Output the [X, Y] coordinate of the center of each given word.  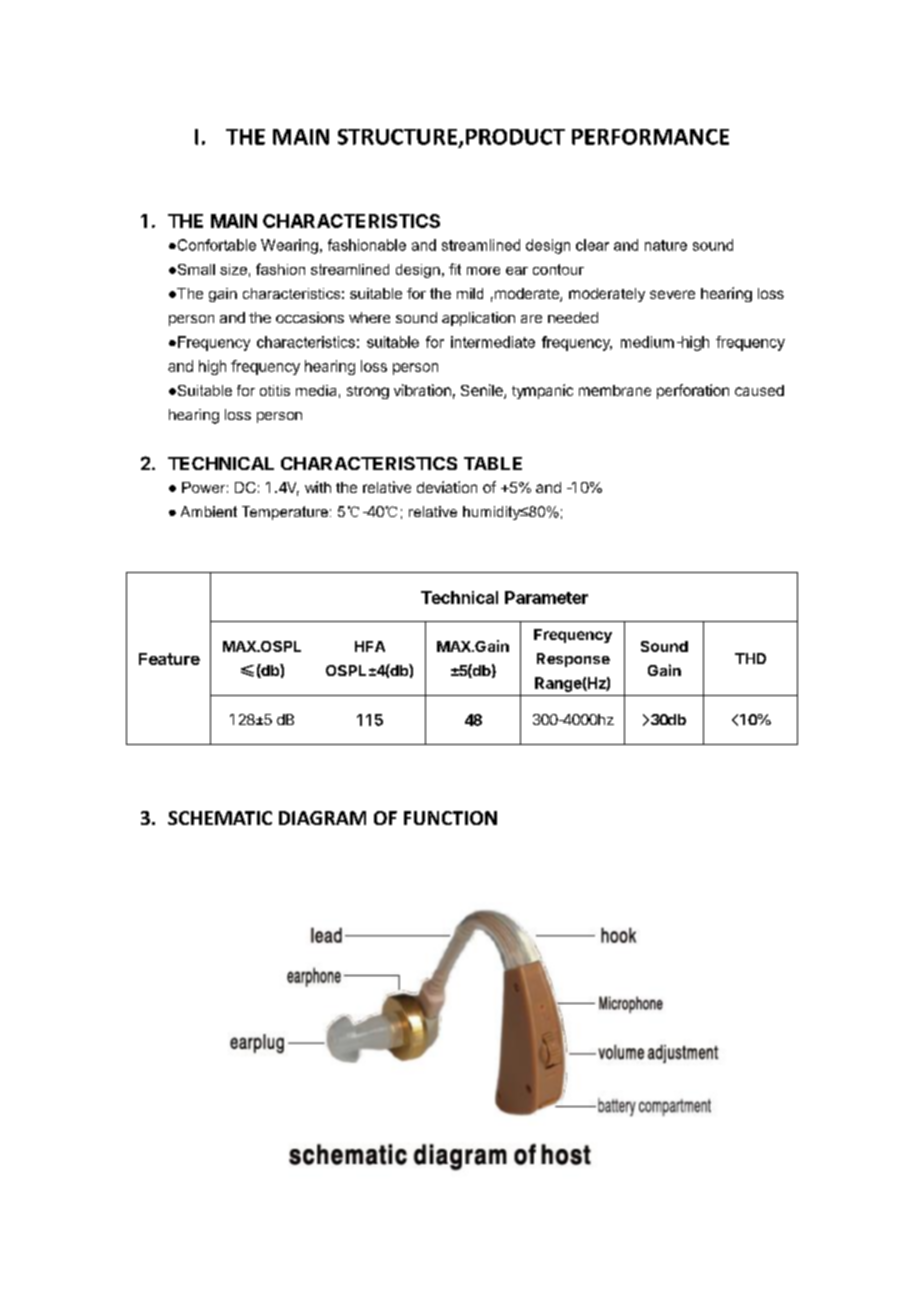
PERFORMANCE [650, 137]
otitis [275, 390]
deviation [447, 487]
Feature [169, 659]
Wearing [289, 246]
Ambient [209, 511]
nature [666, 245]
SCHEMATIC [220, 818]
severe [672, 294]
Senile [483, 391]
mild [470, 293]
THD [750, 658]
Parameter [546, 597]
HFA [370, 646]
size [233, 269]
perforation [693, 391]
